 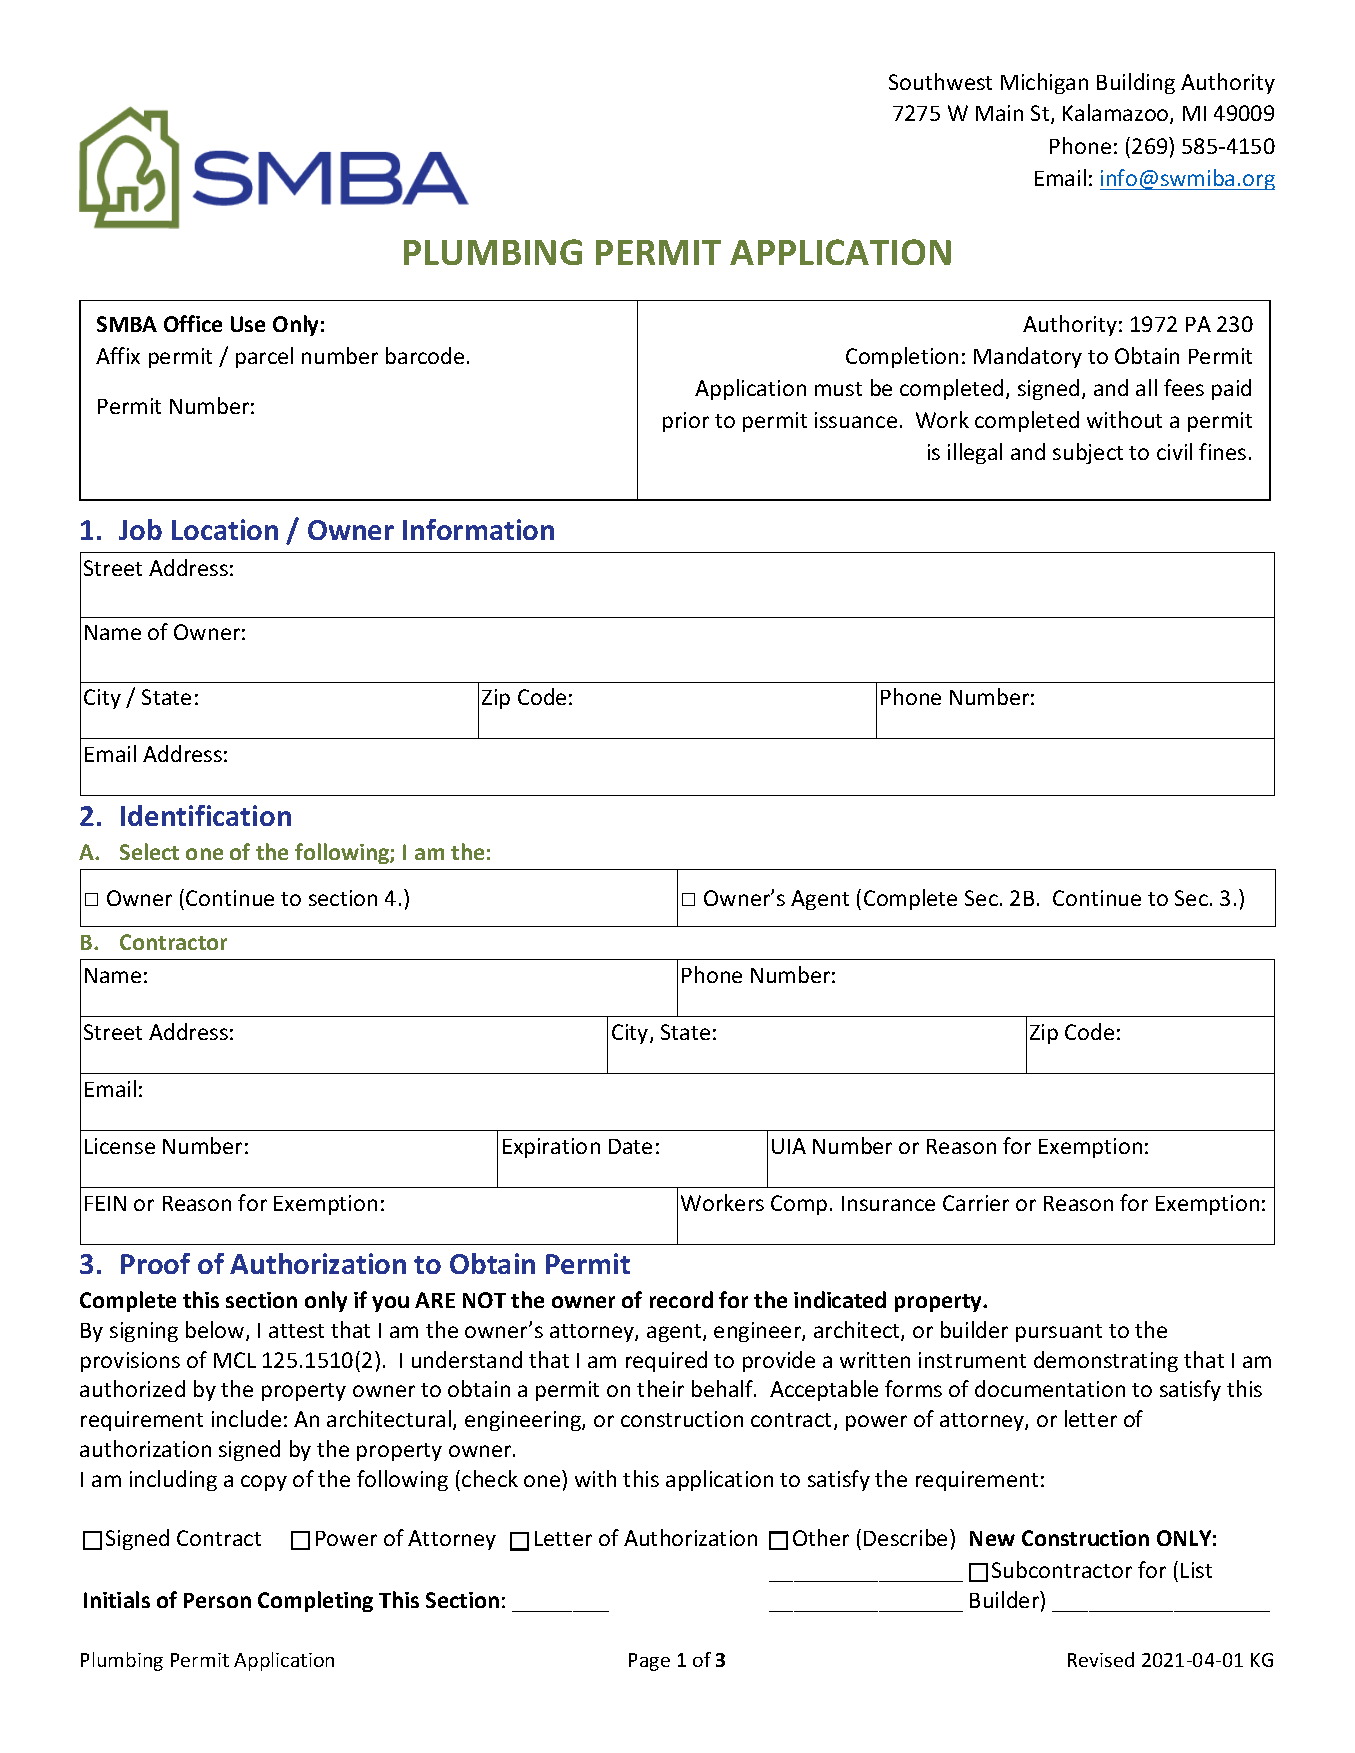 What do you see at coordinates (216, 1331) in the image?
I see `below` at bounding box center [216, 1331].
